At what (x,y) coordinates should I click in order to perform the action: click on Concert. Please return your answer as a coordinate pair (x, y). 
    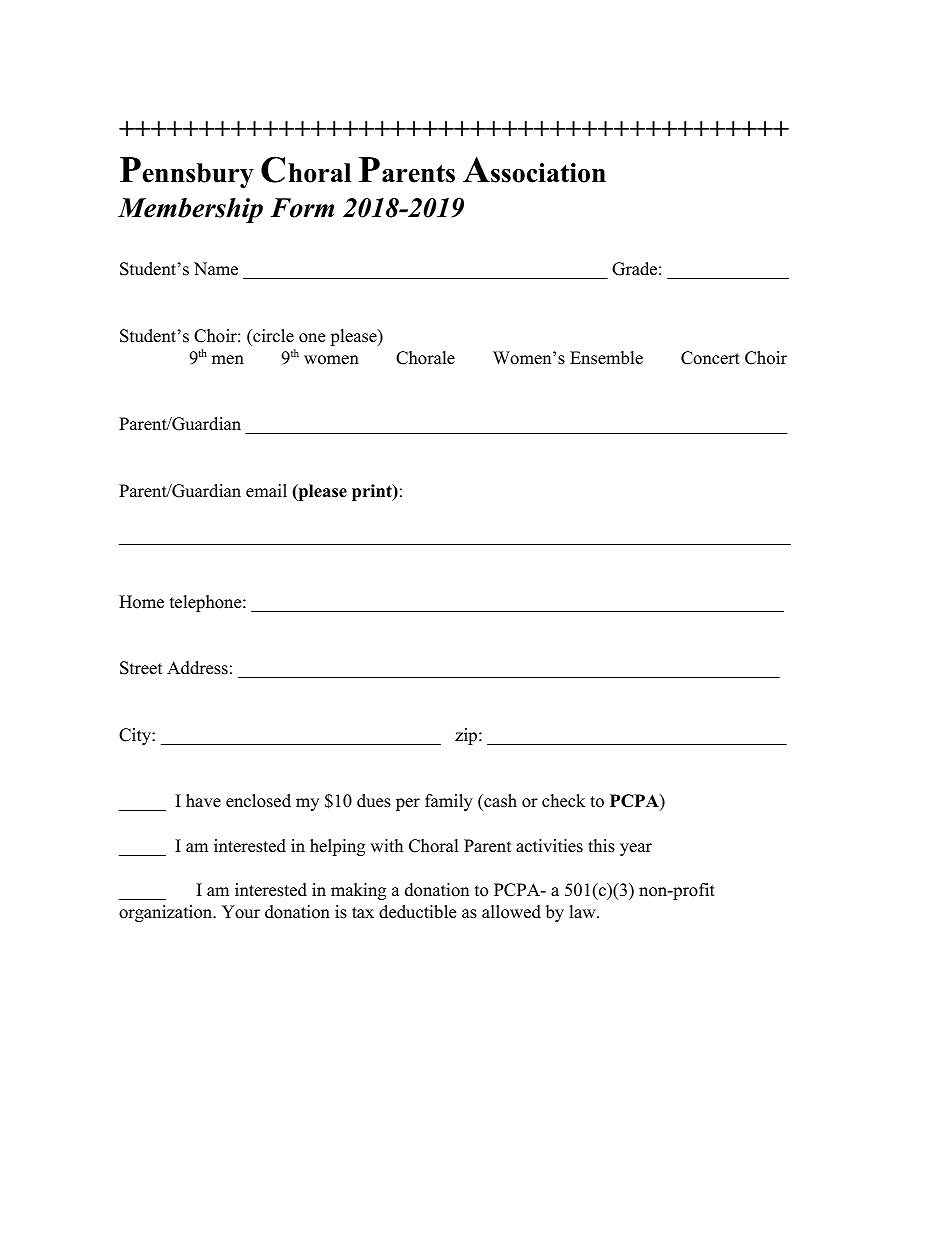
    Looking at the image, I should click on (710, 358).
